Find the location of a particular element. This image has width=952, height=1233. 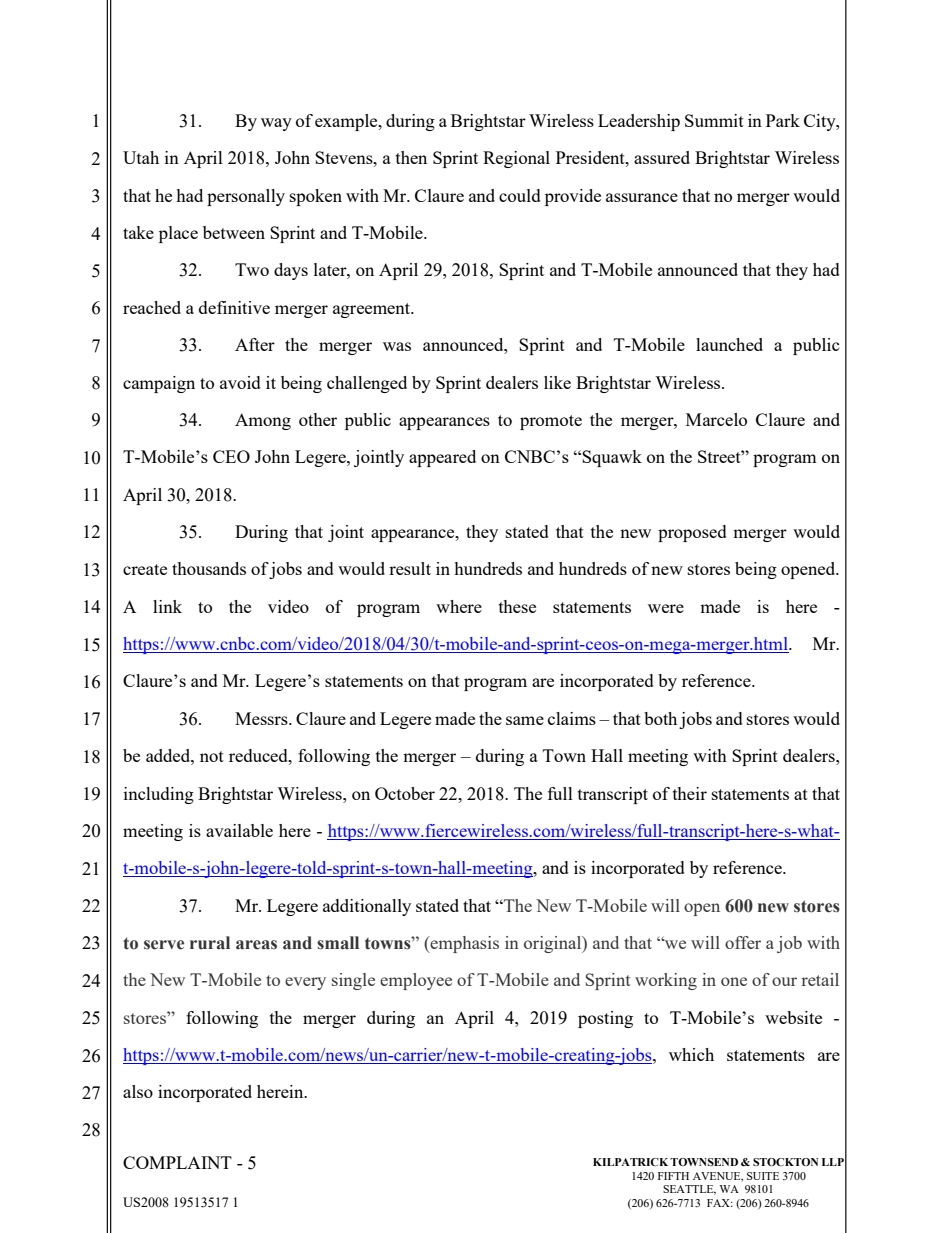

personally is located at coordinates (246, 197).
